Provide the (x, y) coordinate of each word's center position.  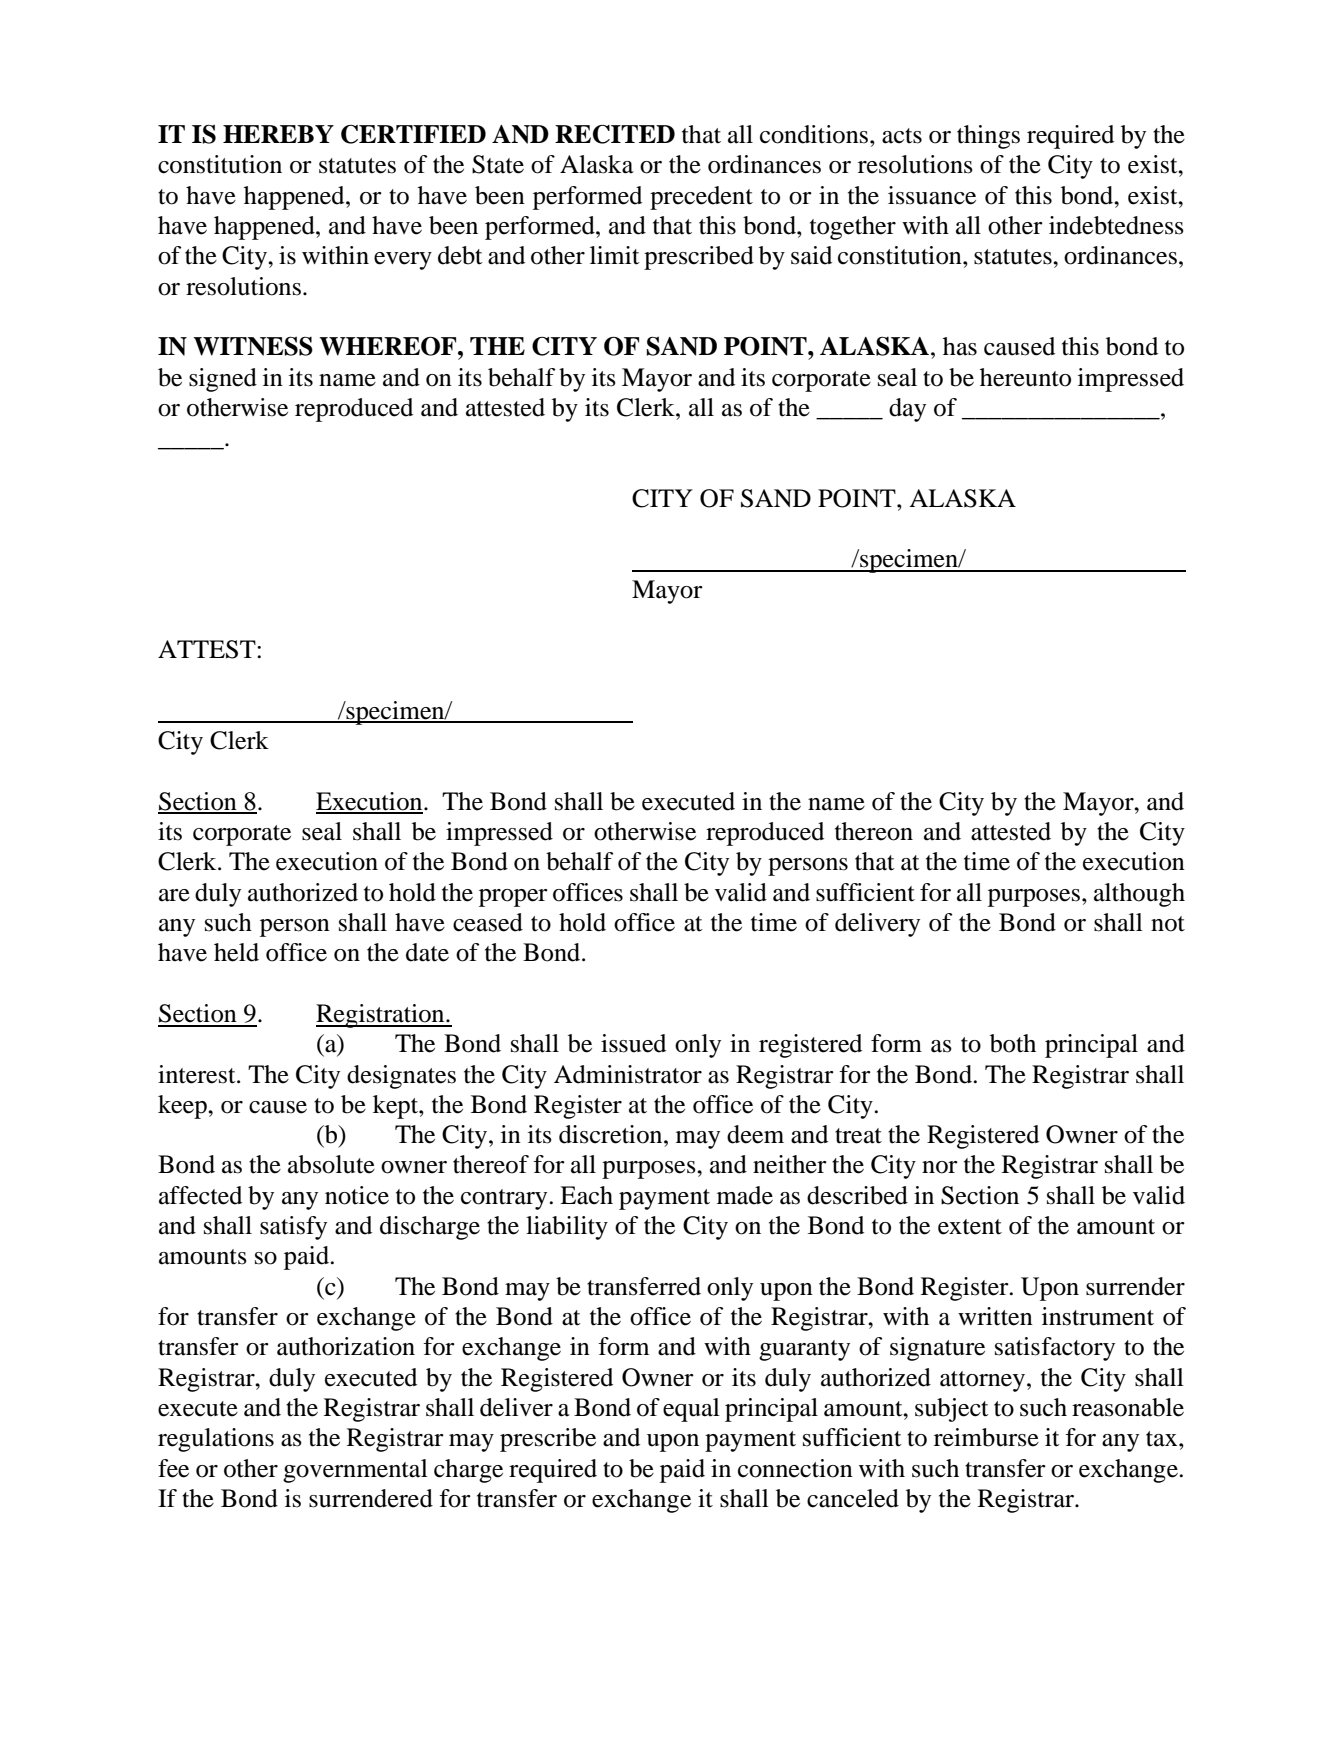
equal (691, 1410)
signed (223, 380)
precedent (701, 198)
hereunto (1025, 377)
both (1013, 1043)
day (907, 410)
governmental (355, 1471)
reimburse (986, 1437)
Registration (381, 1016)
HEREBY (278, 134)
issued (633, 1043)
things (988, 137)
